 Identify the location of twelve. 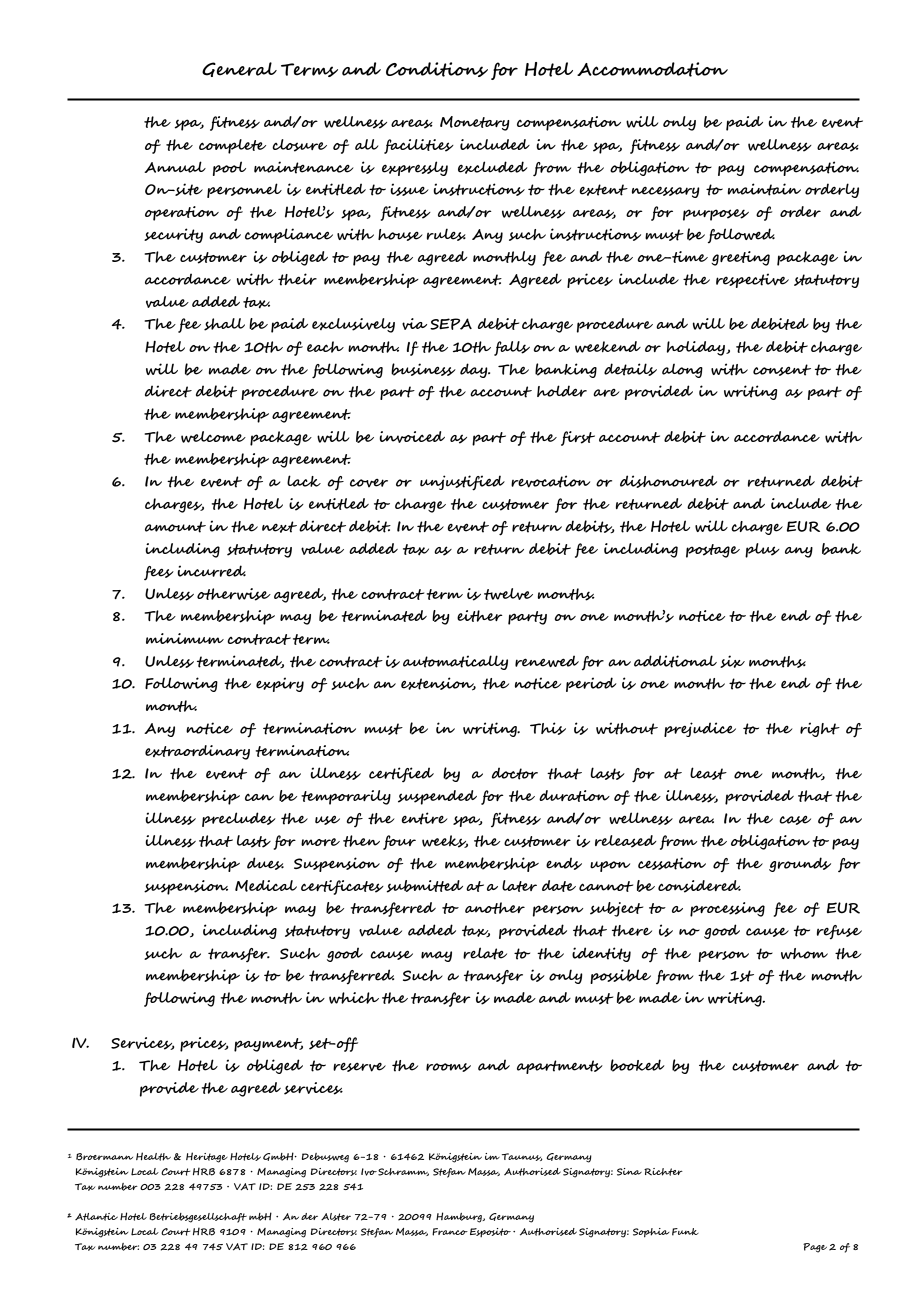
(508, 594).
